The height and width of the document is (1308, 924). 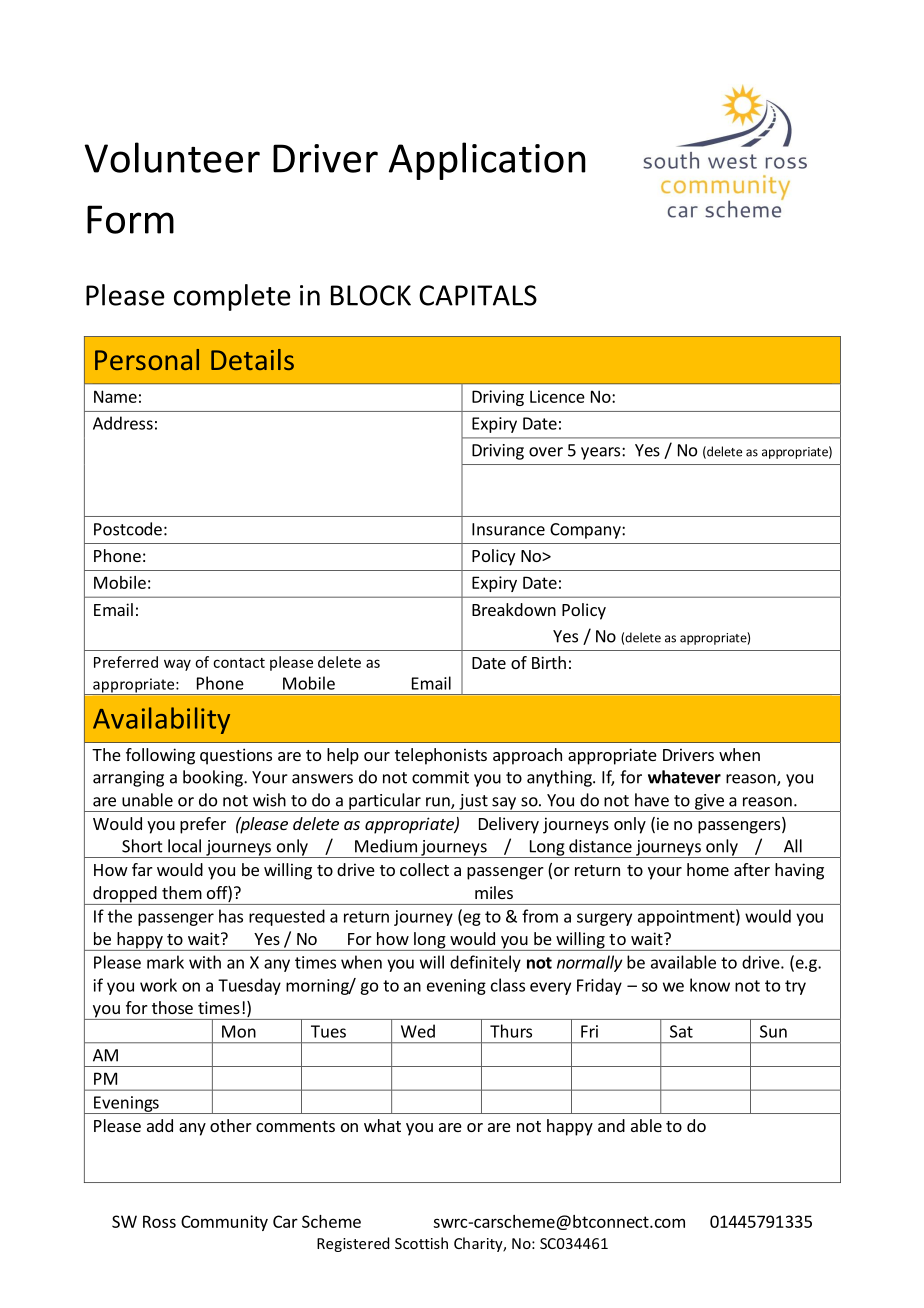 I want to click on CAPITALS, so click(x=478, y=295).
